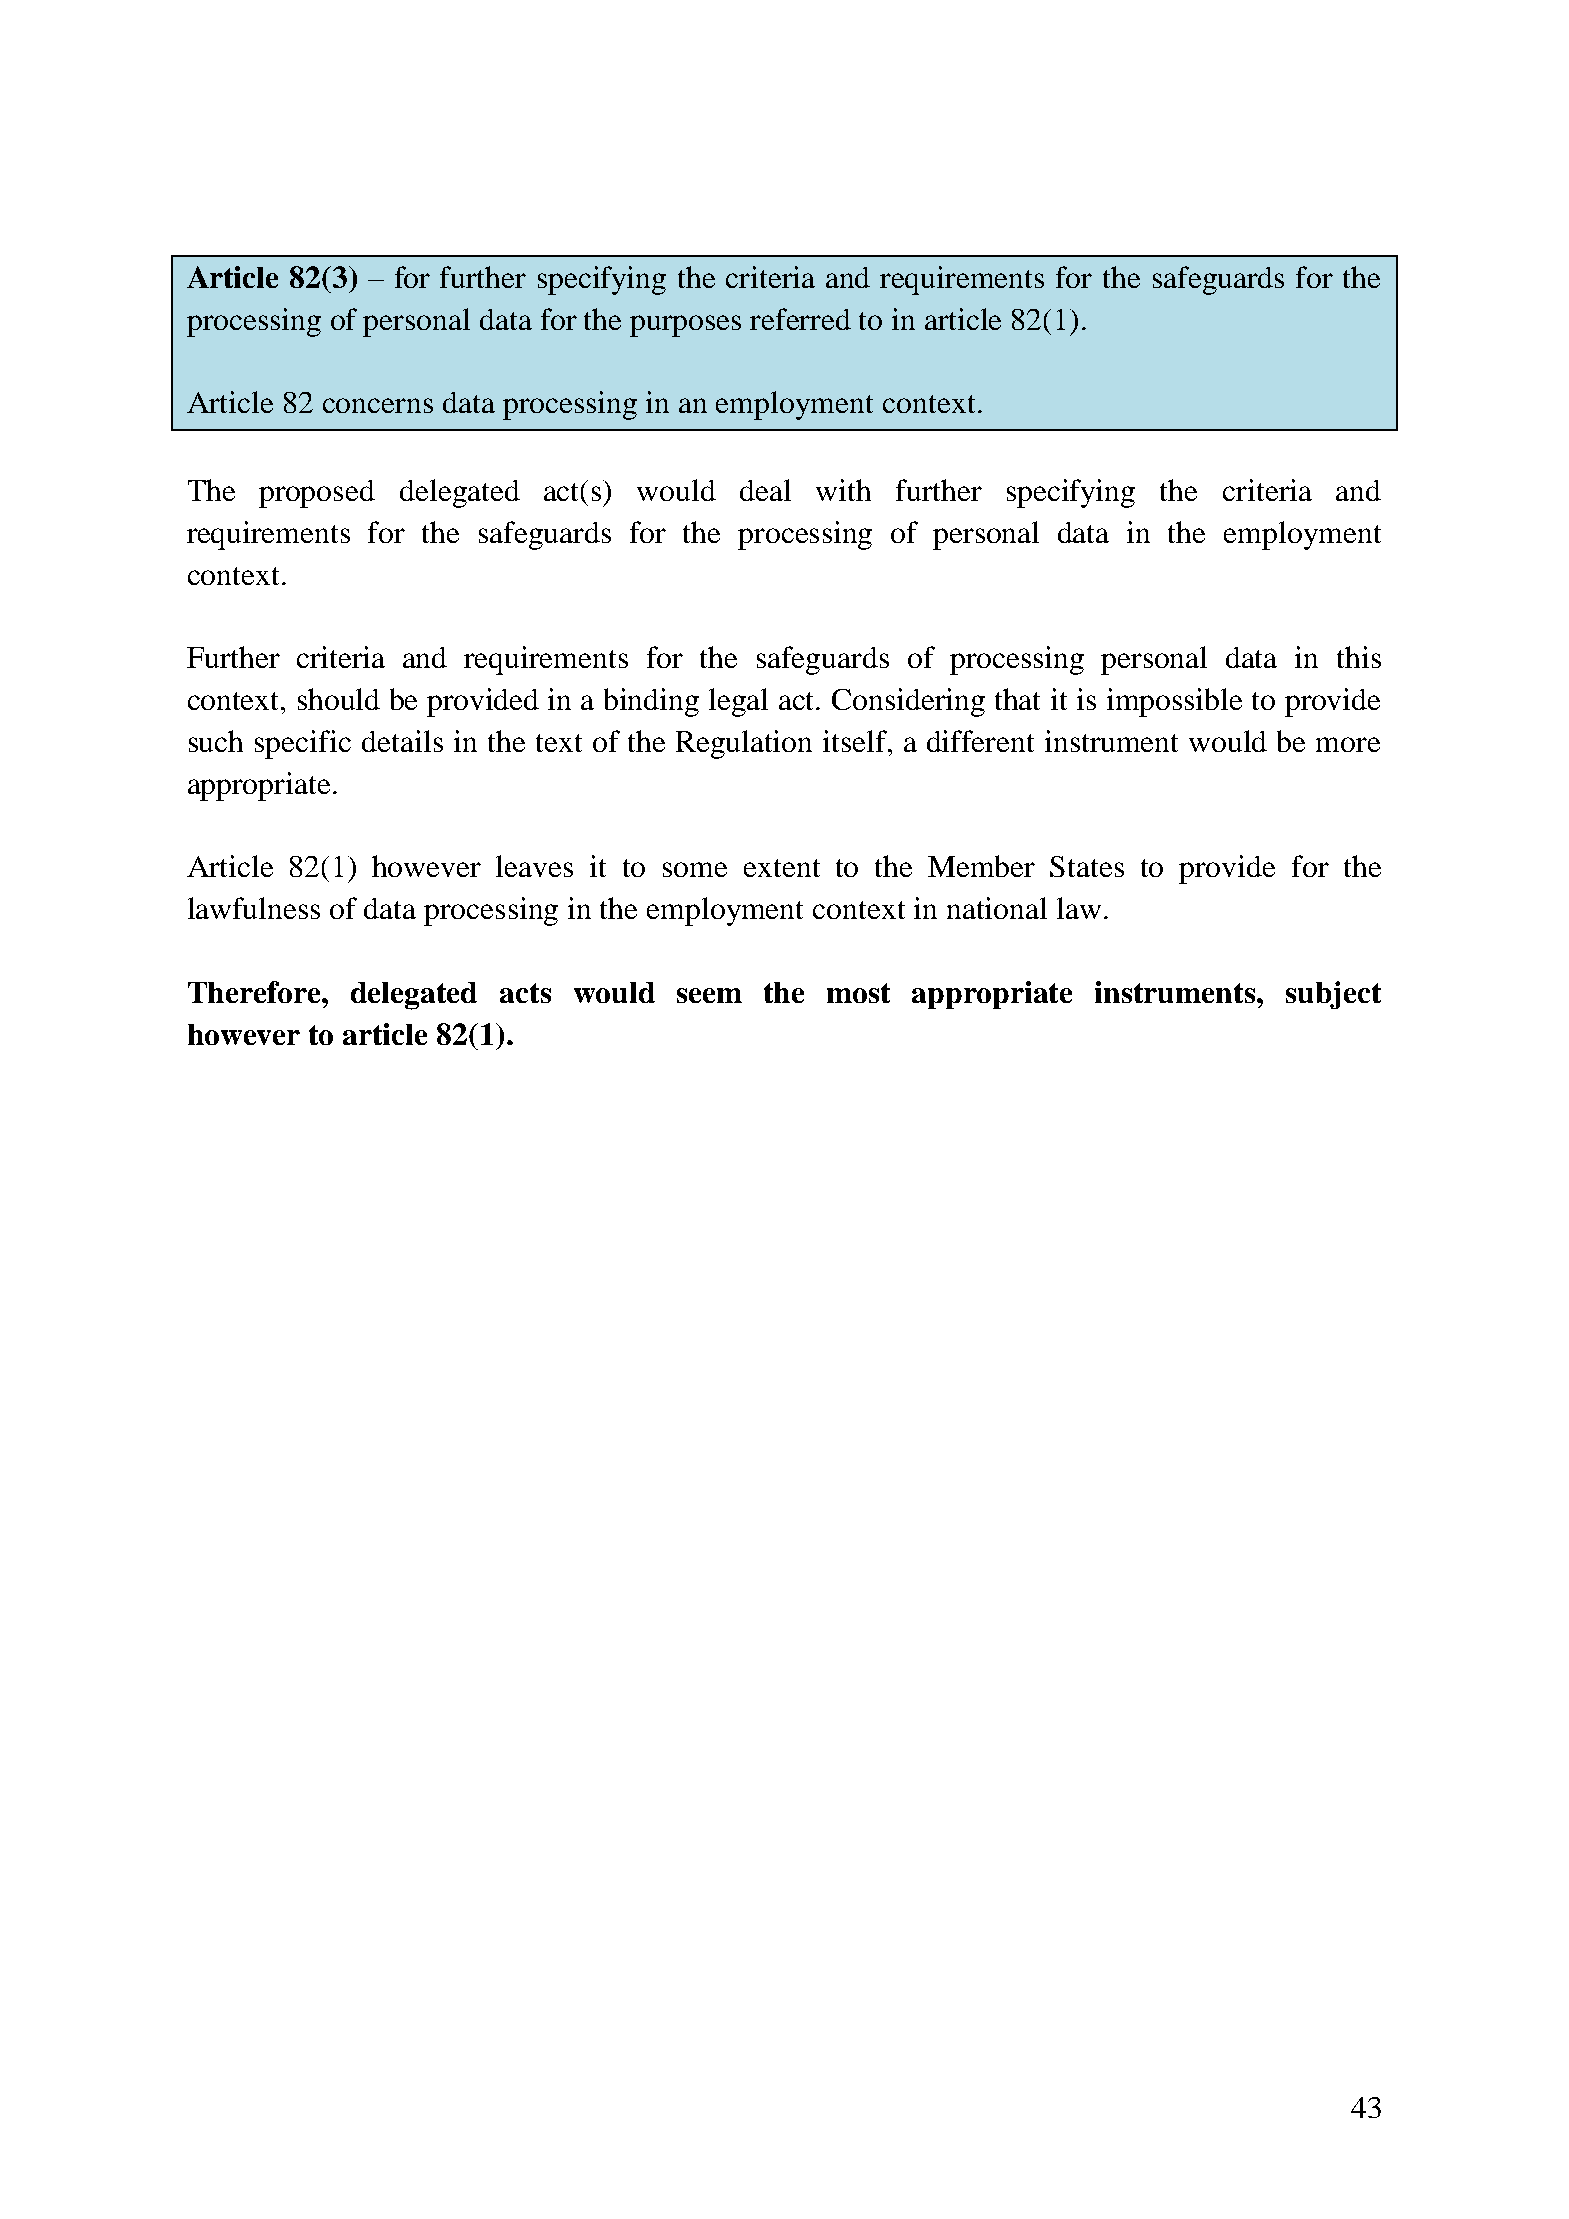 The width and height of the image is (1569, 2219). I want to click on purposes, so click(685, 326).
